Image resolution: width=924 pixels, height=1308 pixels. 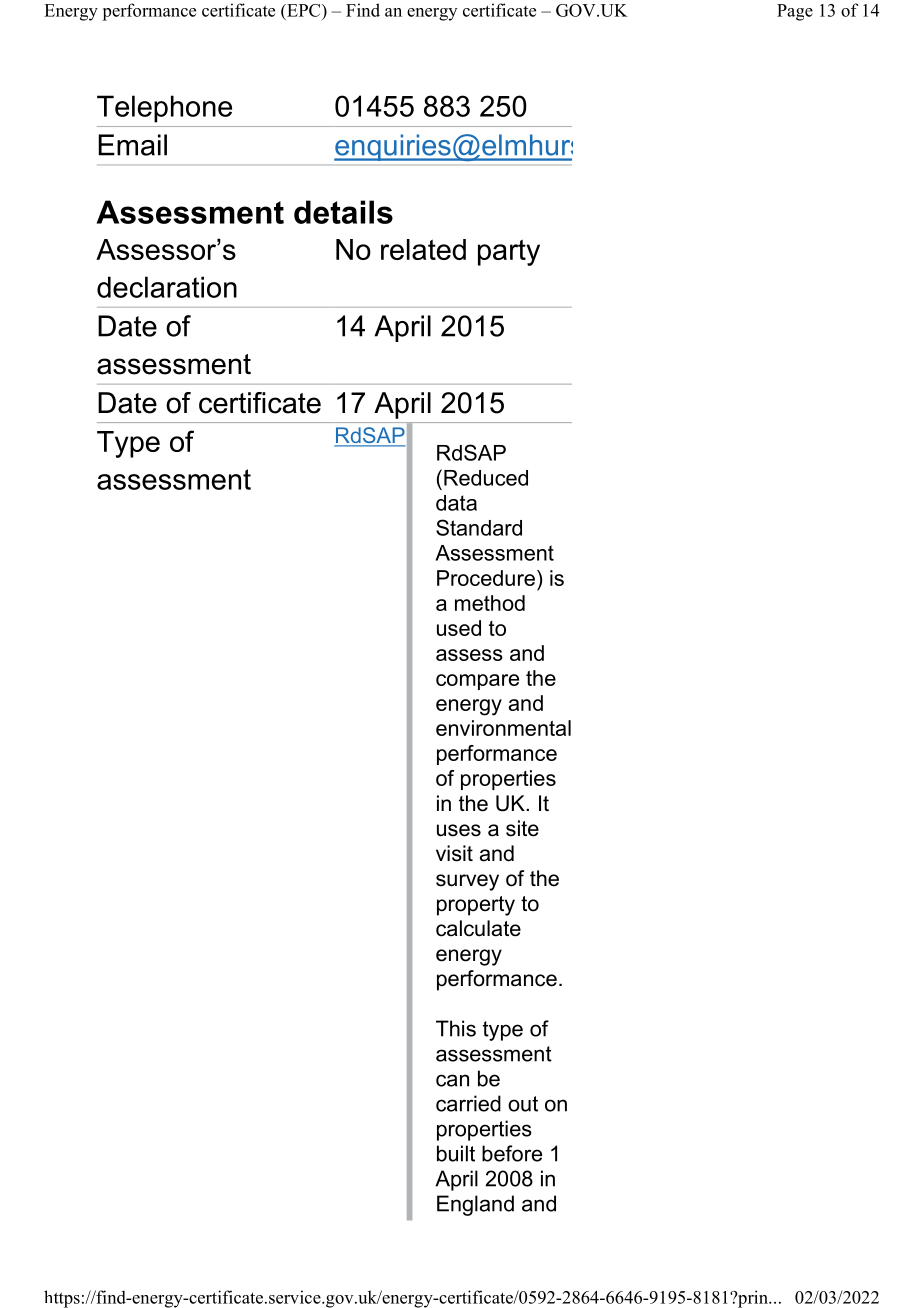 What do you see at coordinates (479, 527) in the page?
I see `Standard` at bounding box center [479, 527].
